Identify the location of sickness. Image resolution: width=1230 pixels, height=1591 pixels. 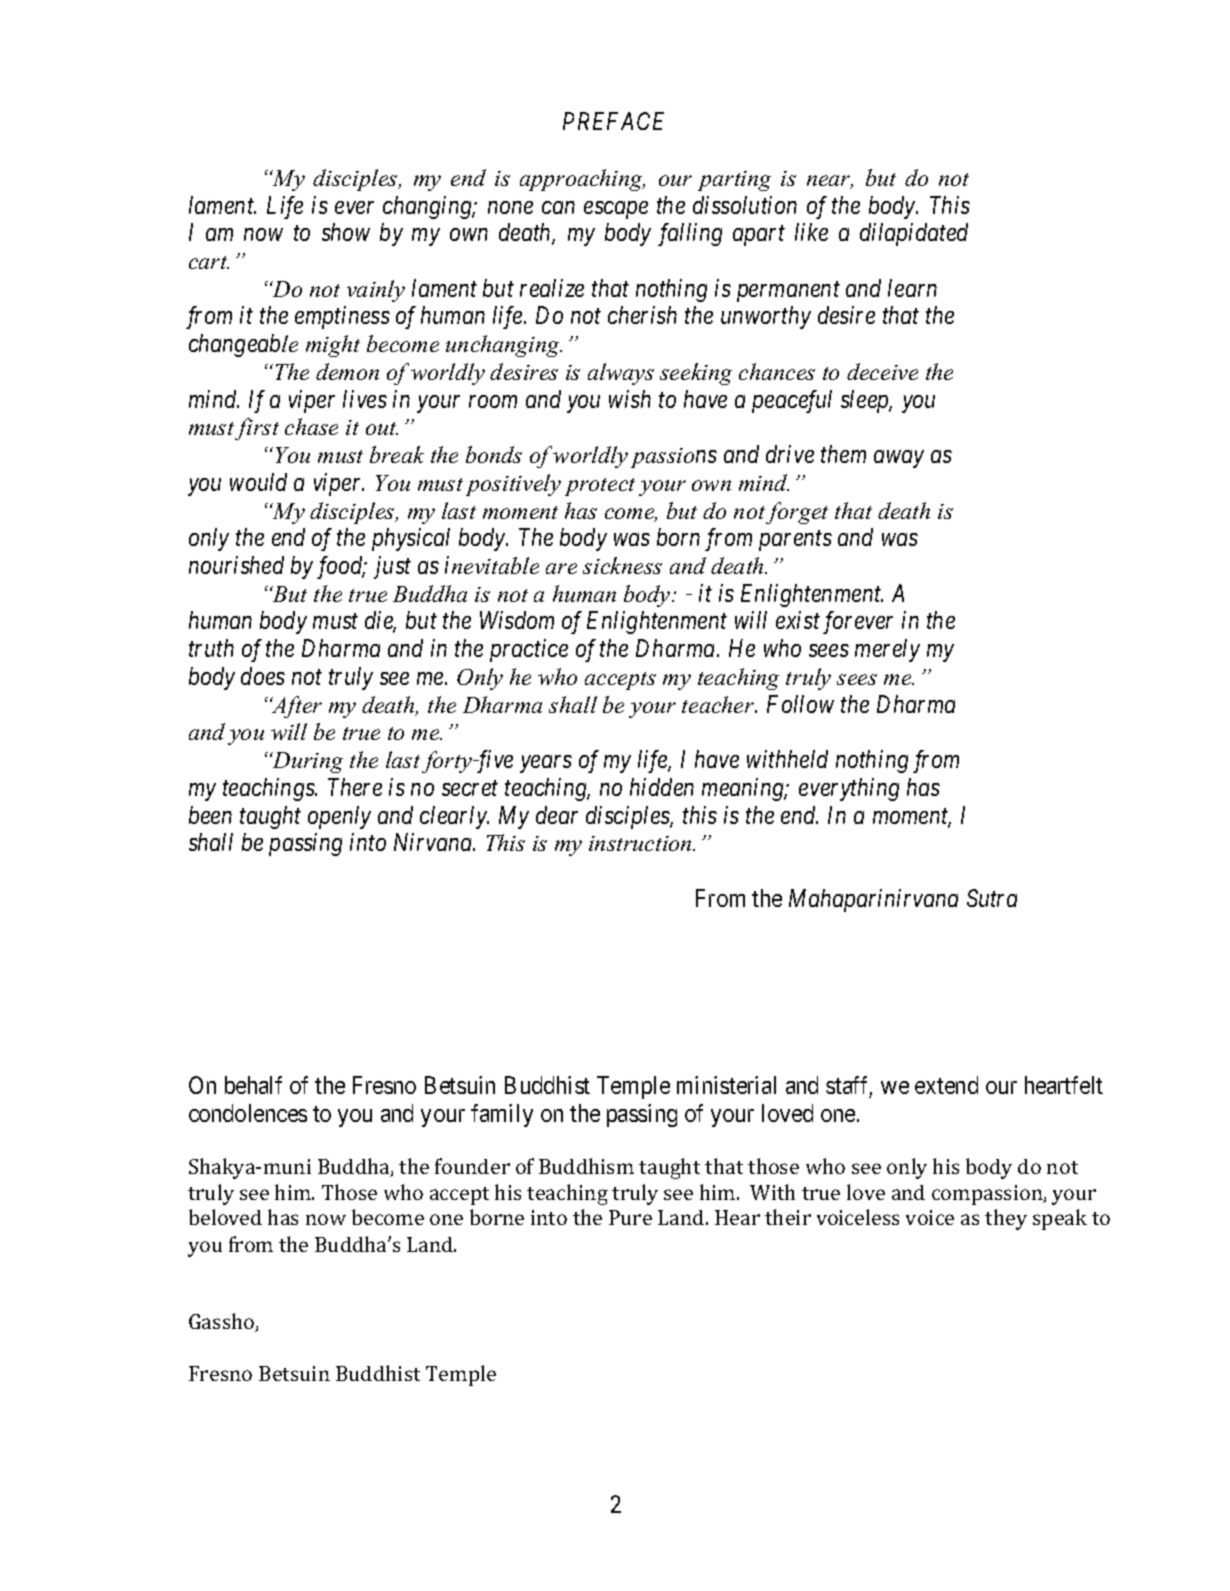
(622, 565).
